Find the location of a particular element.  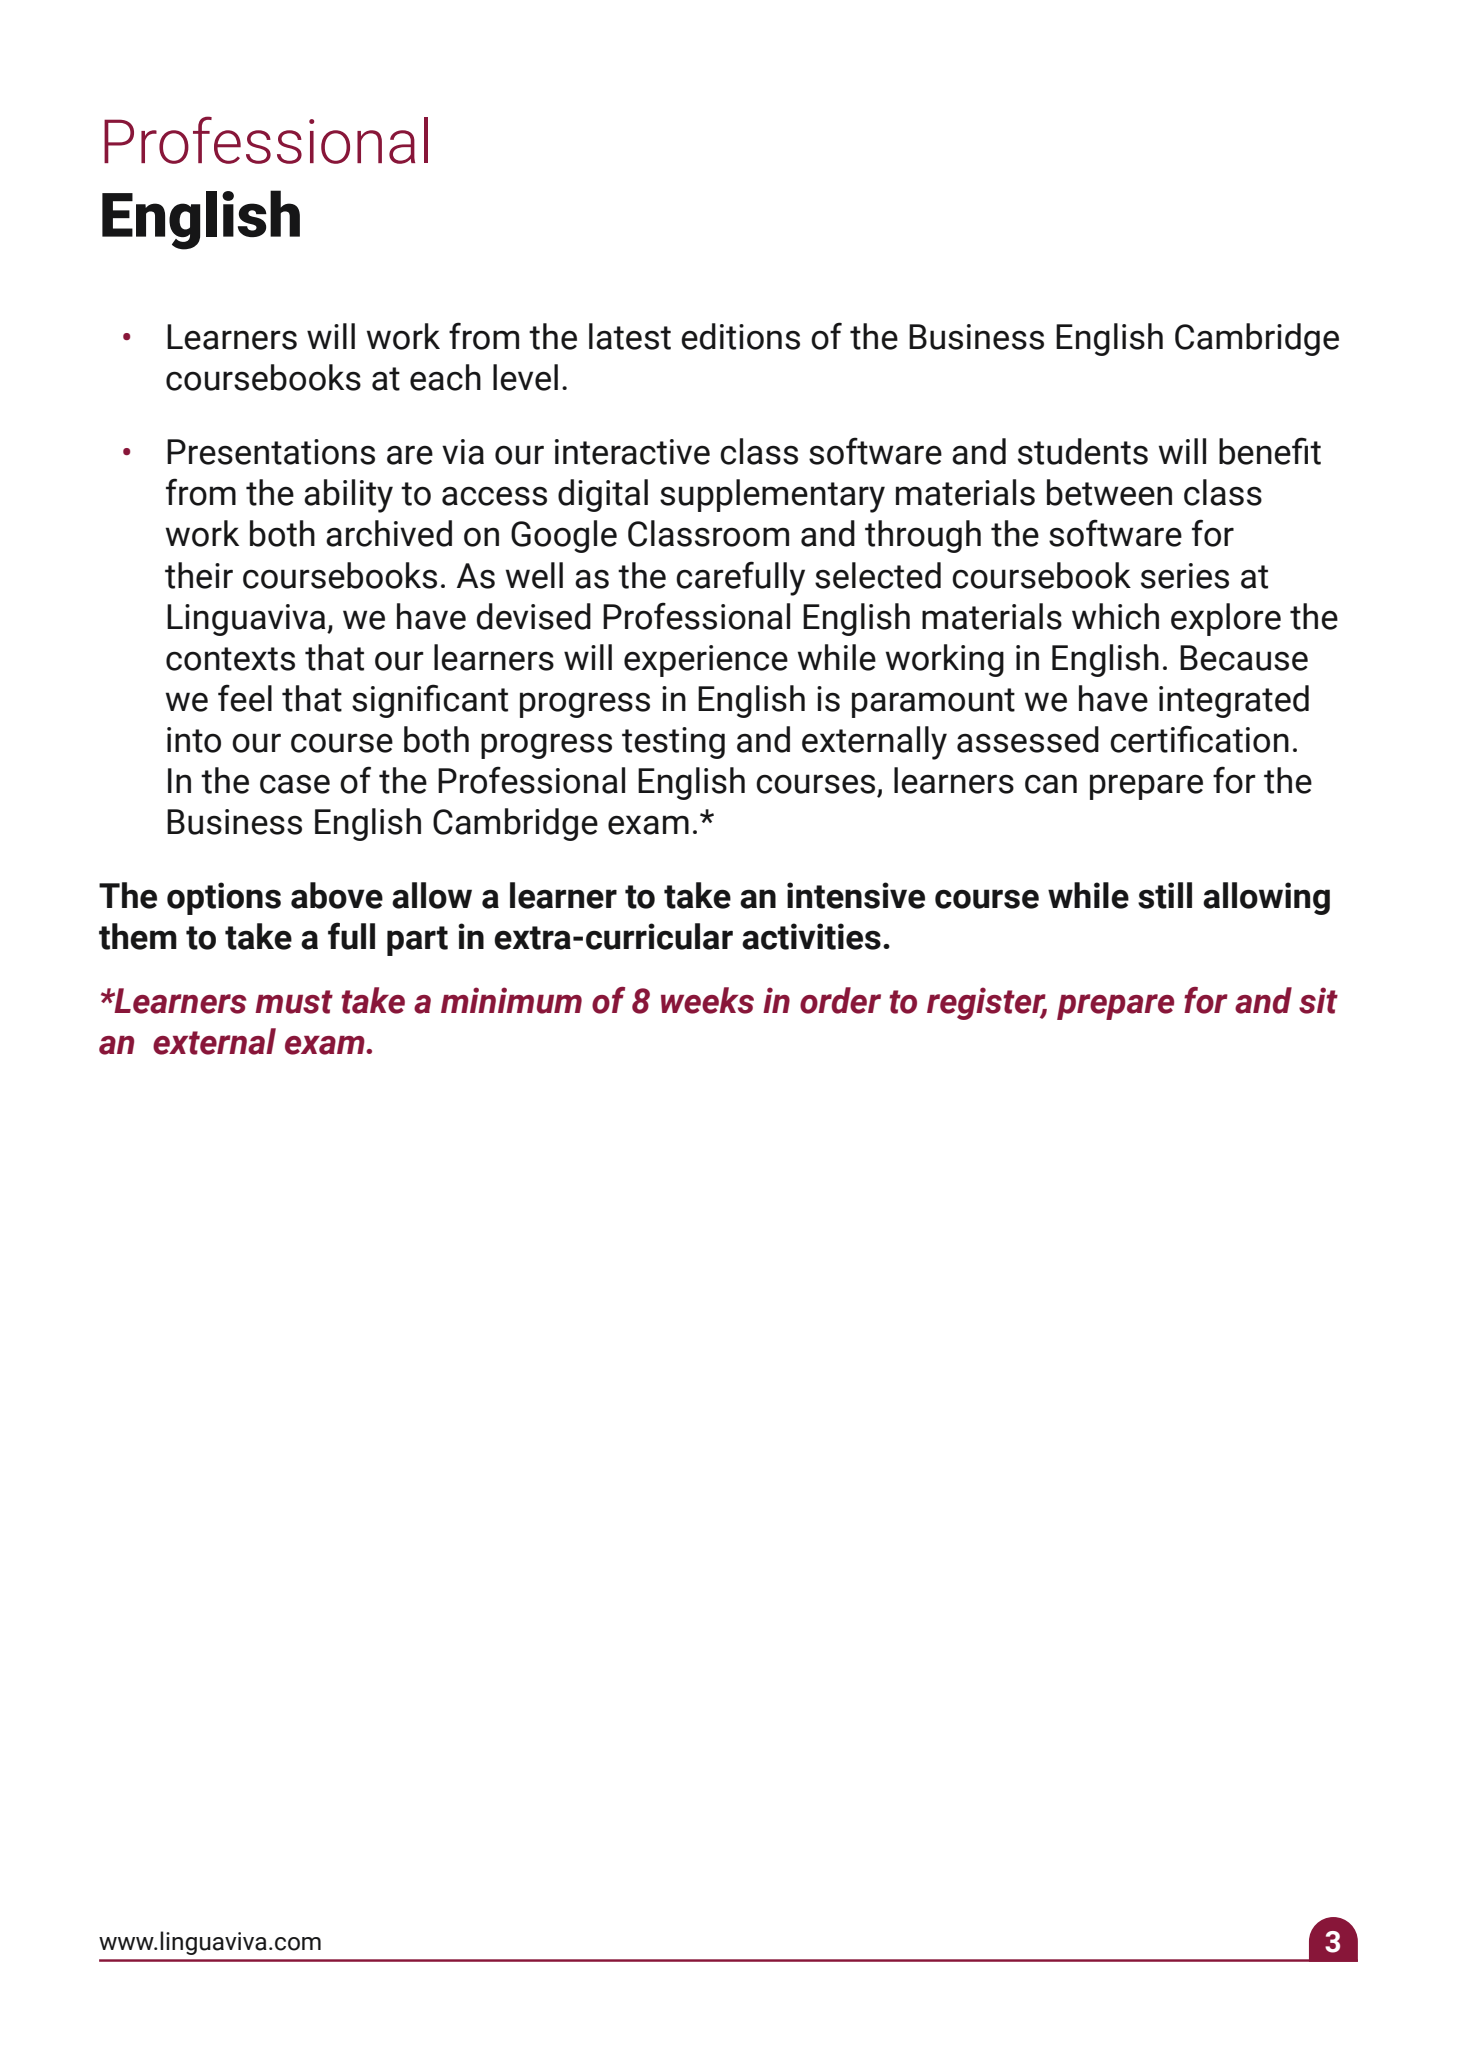

explore is located at coordinates (1226, 619).
